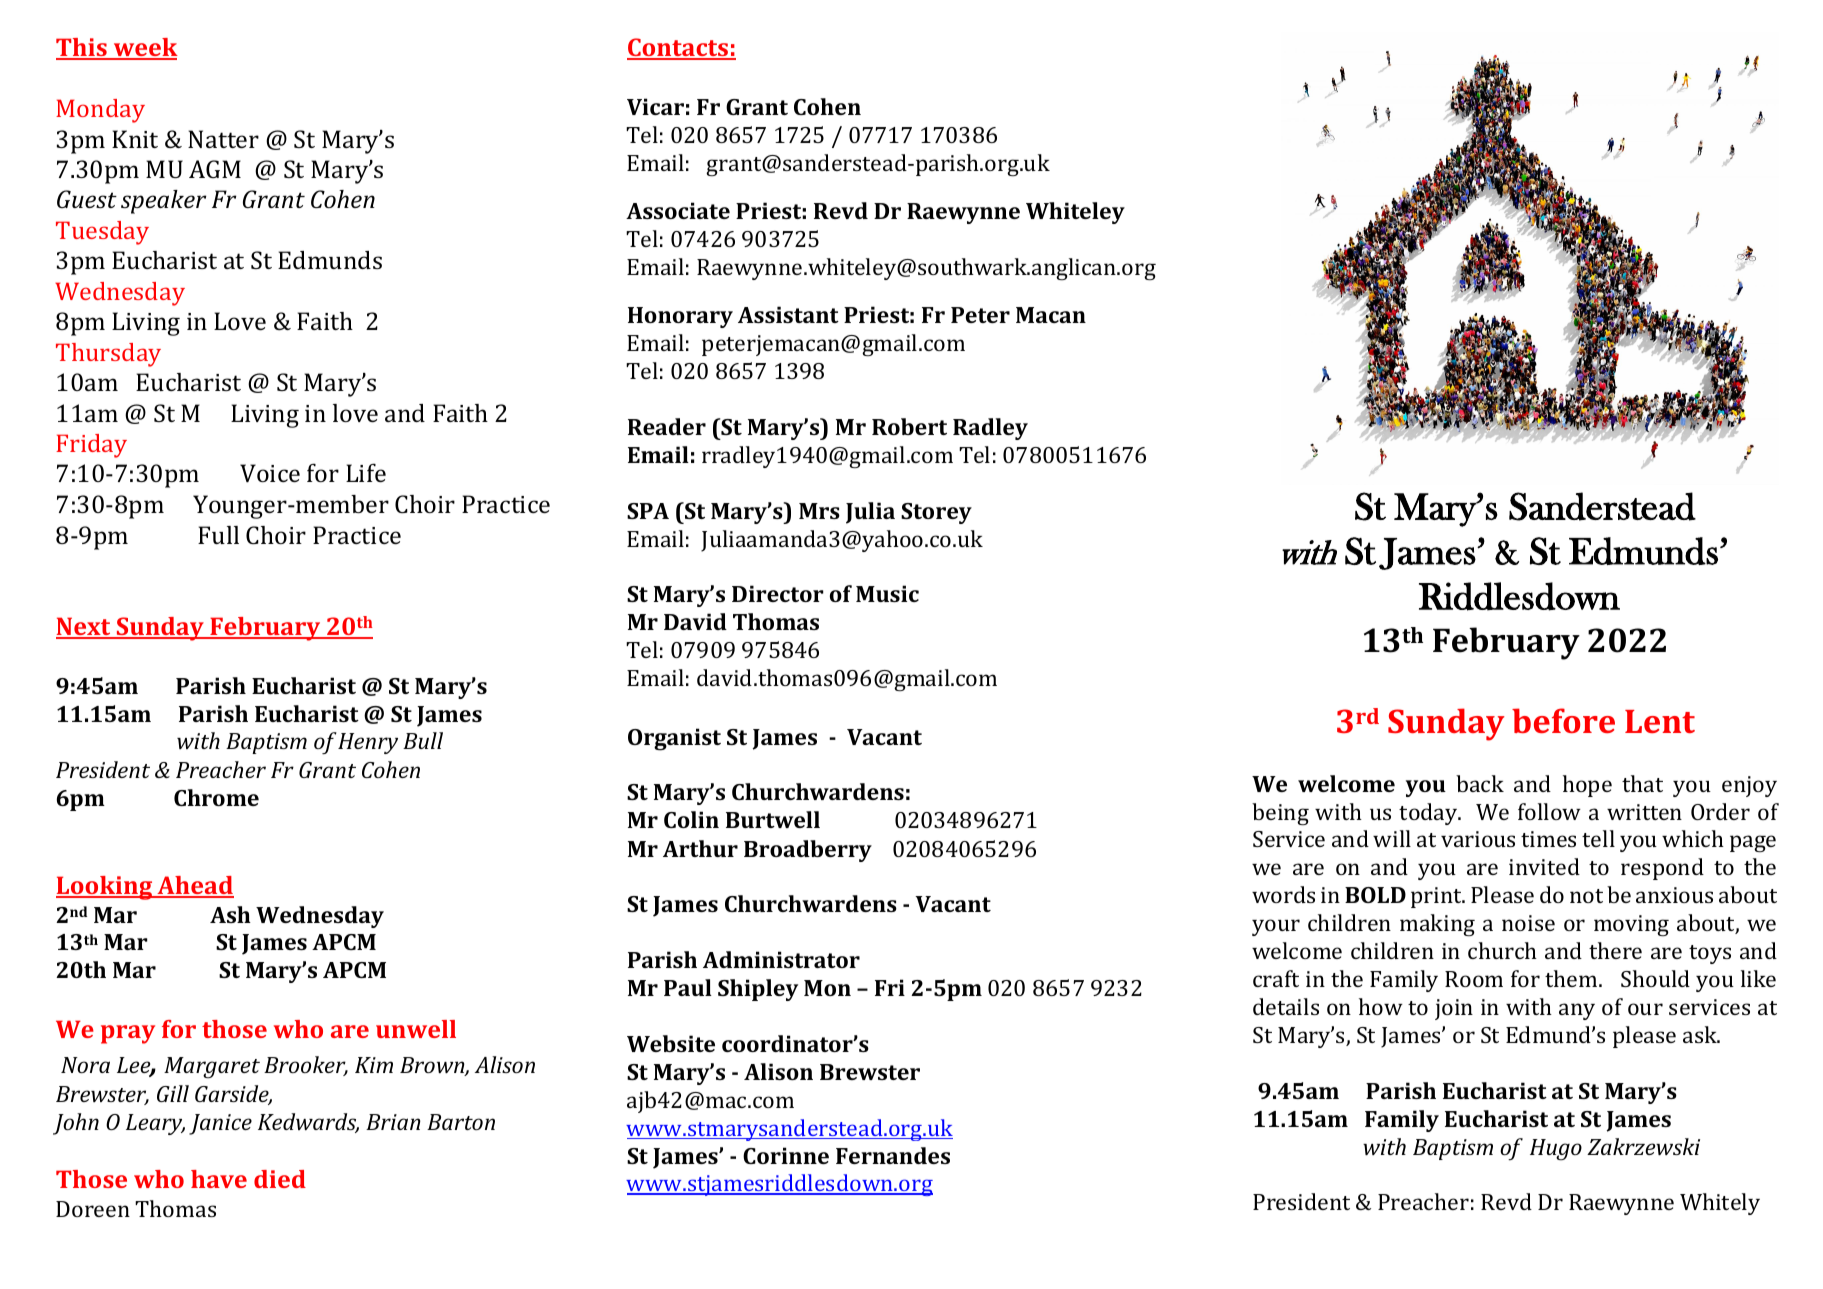 The image size is (1823, 1289). I want to click on Contacts, so click(679, 48).
